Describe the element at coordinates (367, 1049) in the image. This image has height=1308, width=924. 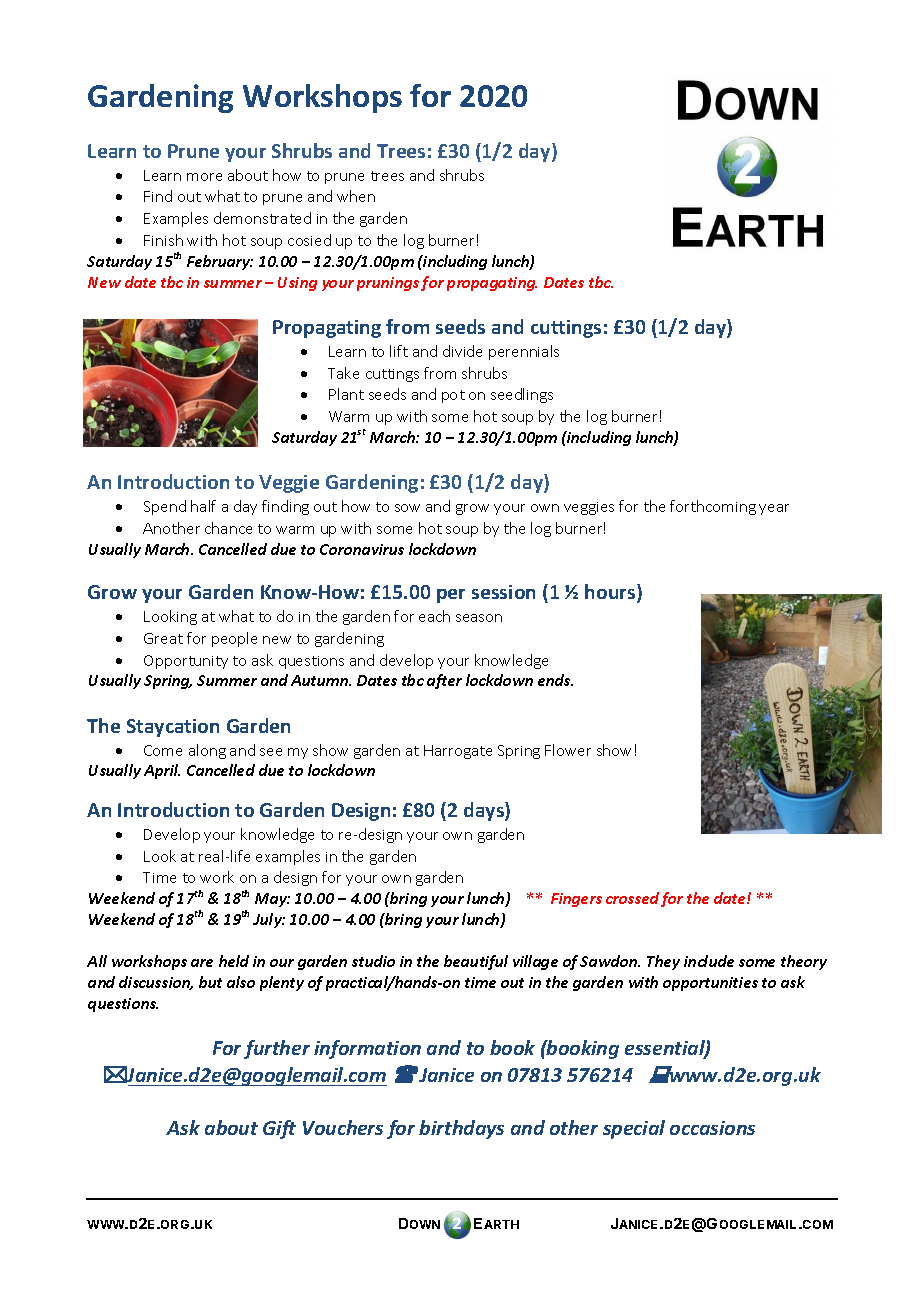
I see `information` at that location.
